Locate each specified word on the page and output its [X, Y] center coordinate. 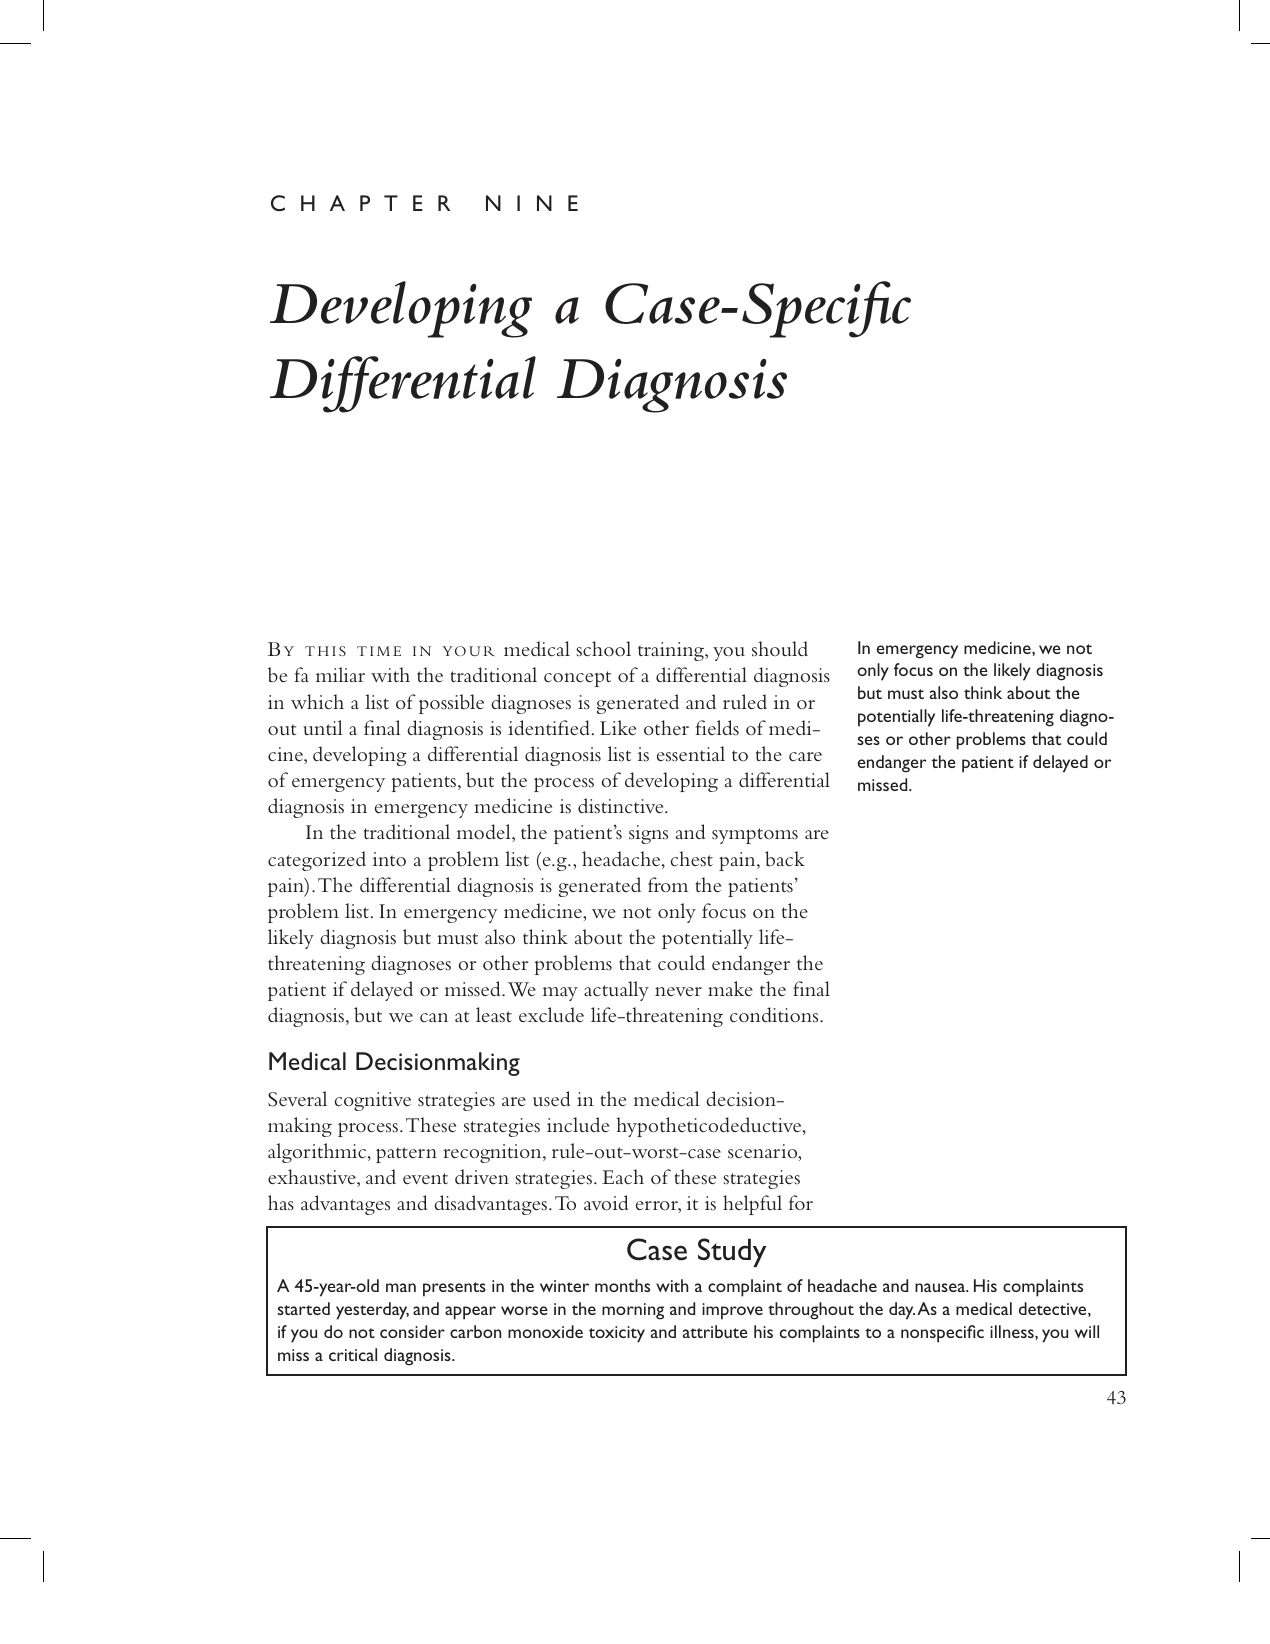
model [485, 833]
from [668, 884]
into [389, 859]
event [425, 1178]
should [780, 649]
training [672, 651]
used [551, 1098]
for [801, 1202]
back [785, 859]
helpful [752, 1205]
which [317, 702]
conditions [775, 1015]
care [805, 756]
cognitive [373, 1101]
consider [412, 1331]
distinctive [622, 805]
